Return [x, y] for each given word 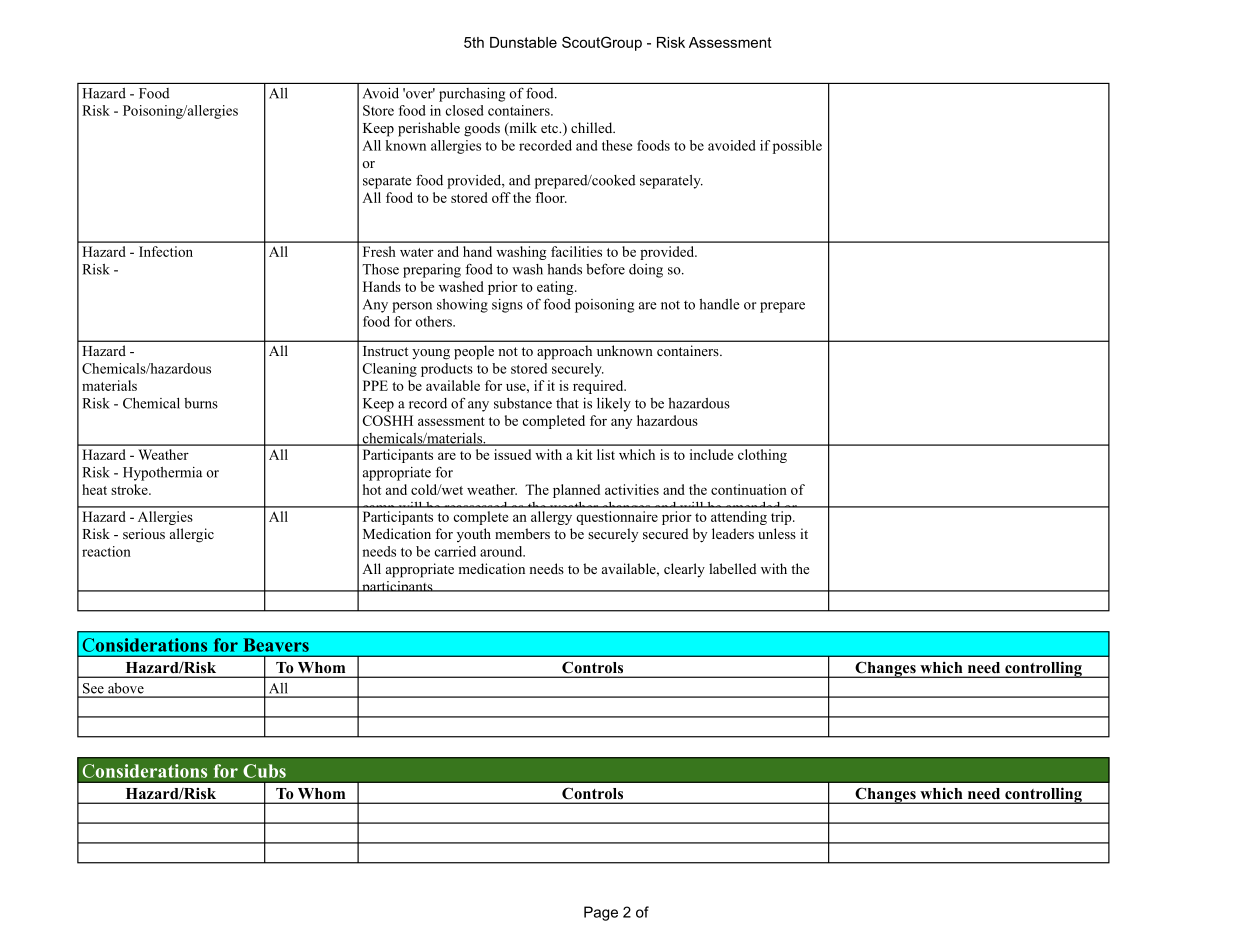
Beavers [276, 645]
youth [474, 535]
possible [797, 147]
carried [455, 551]
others [435, 321]
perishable [429, 129]
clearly [684, 570]
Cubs [264, 771]
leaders [733, 533]
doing [646, 271]
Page [601, 913]
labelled [733, 568]
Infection [166, 251]
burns [201, 403]
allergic [192, 535]
